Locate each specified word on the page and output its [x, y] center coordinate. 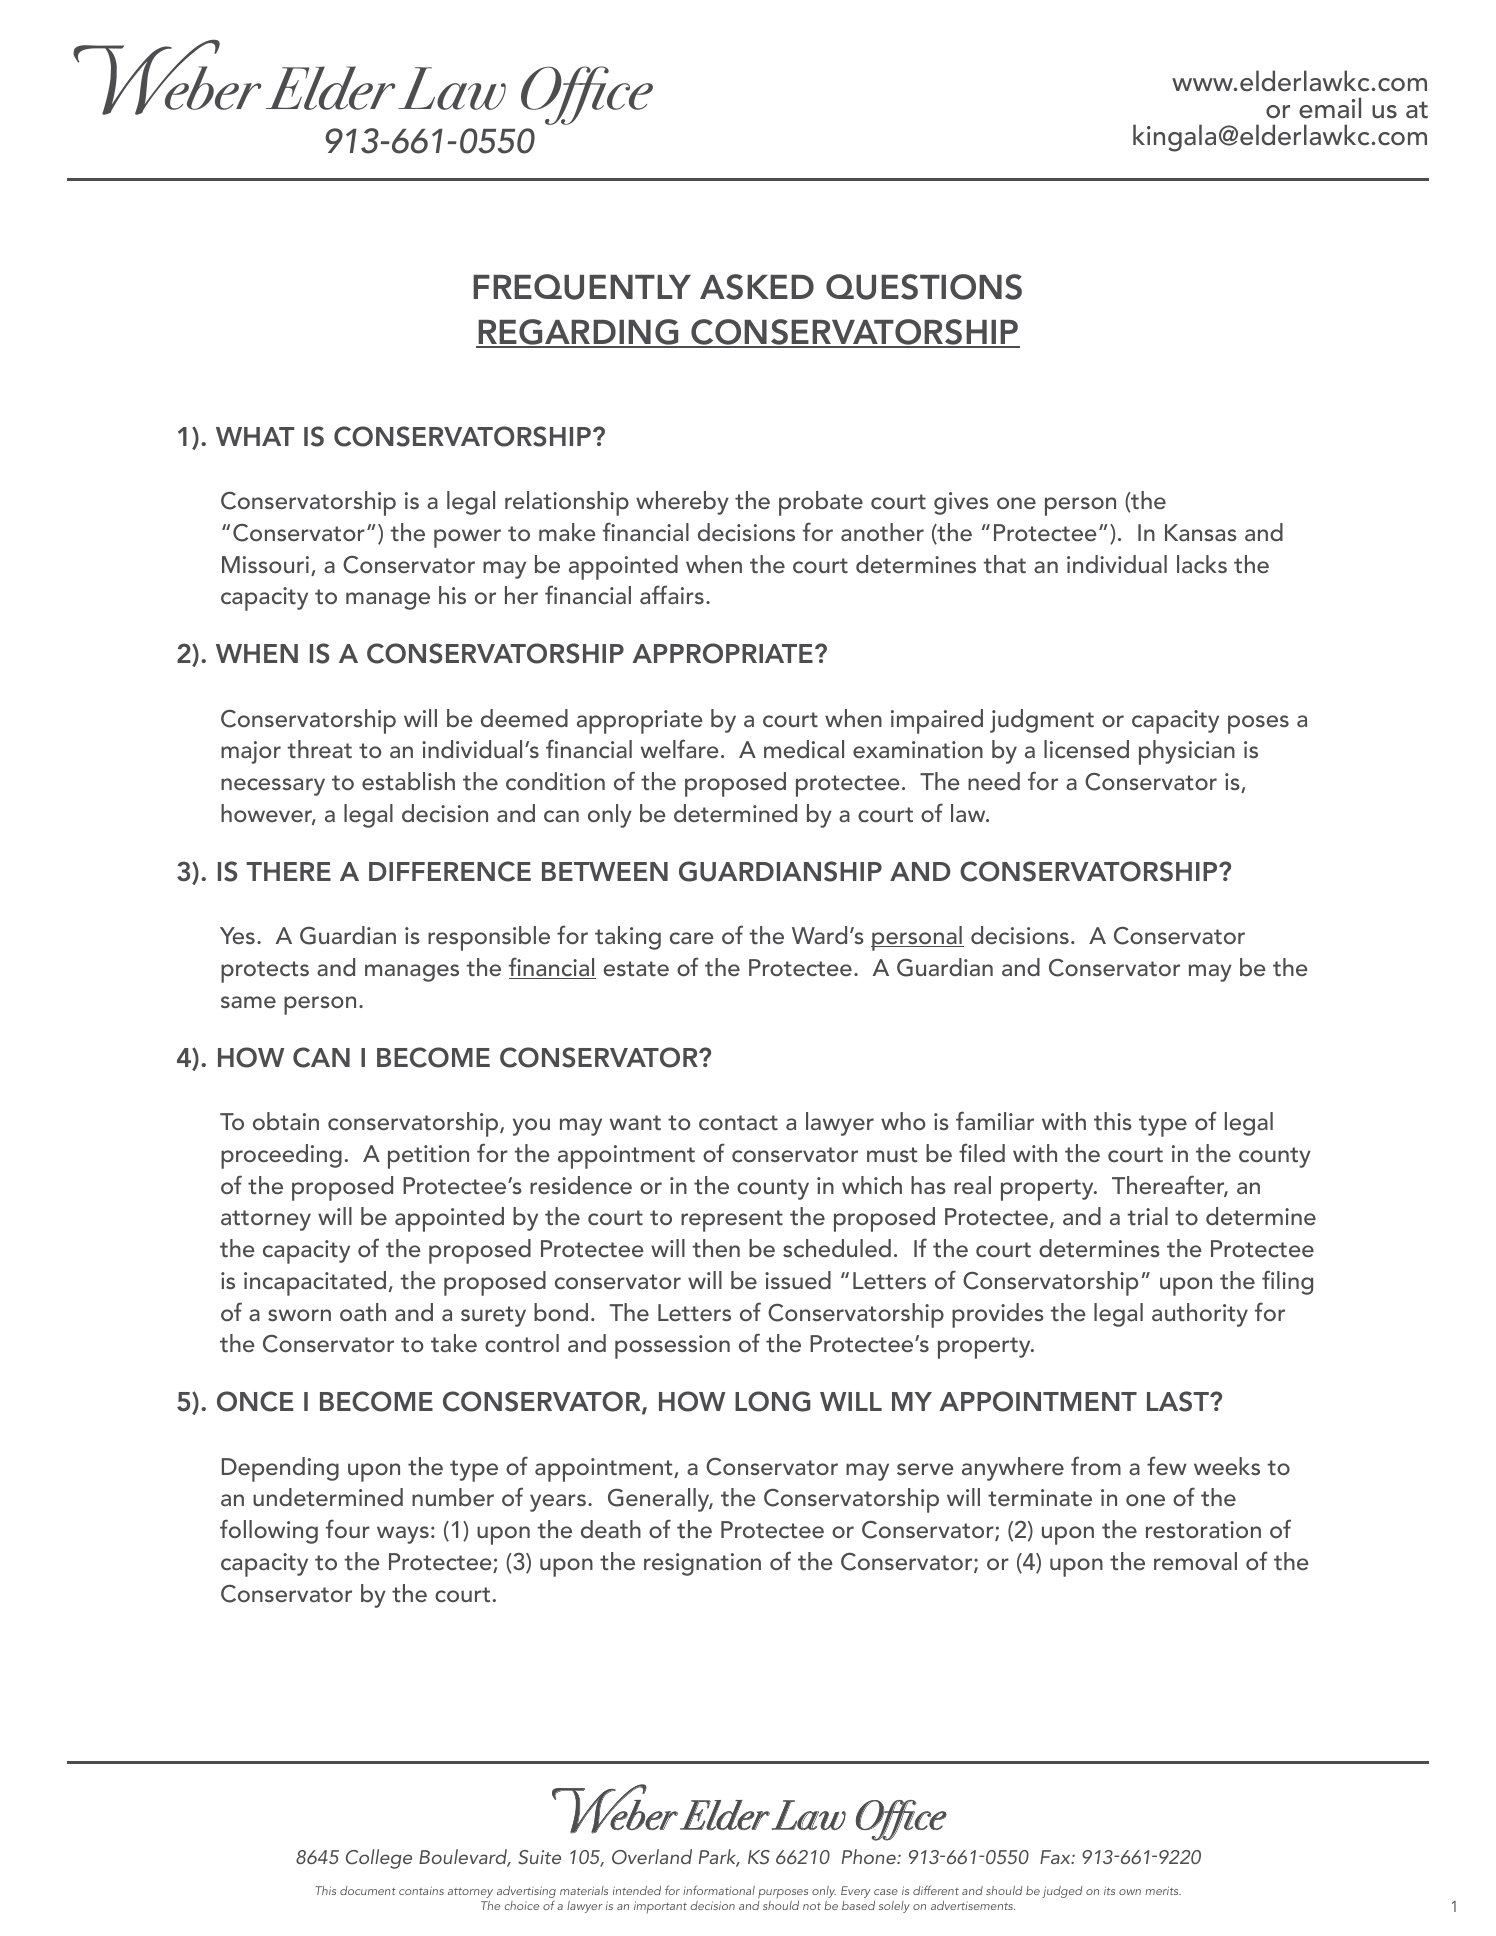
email [1330, 108]
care [692, 938]
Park [719, 1858]
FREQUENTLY [582, 287]
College [379, 1859]
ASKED [757, 287]
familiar [995, 1120]
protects [265, 972]
